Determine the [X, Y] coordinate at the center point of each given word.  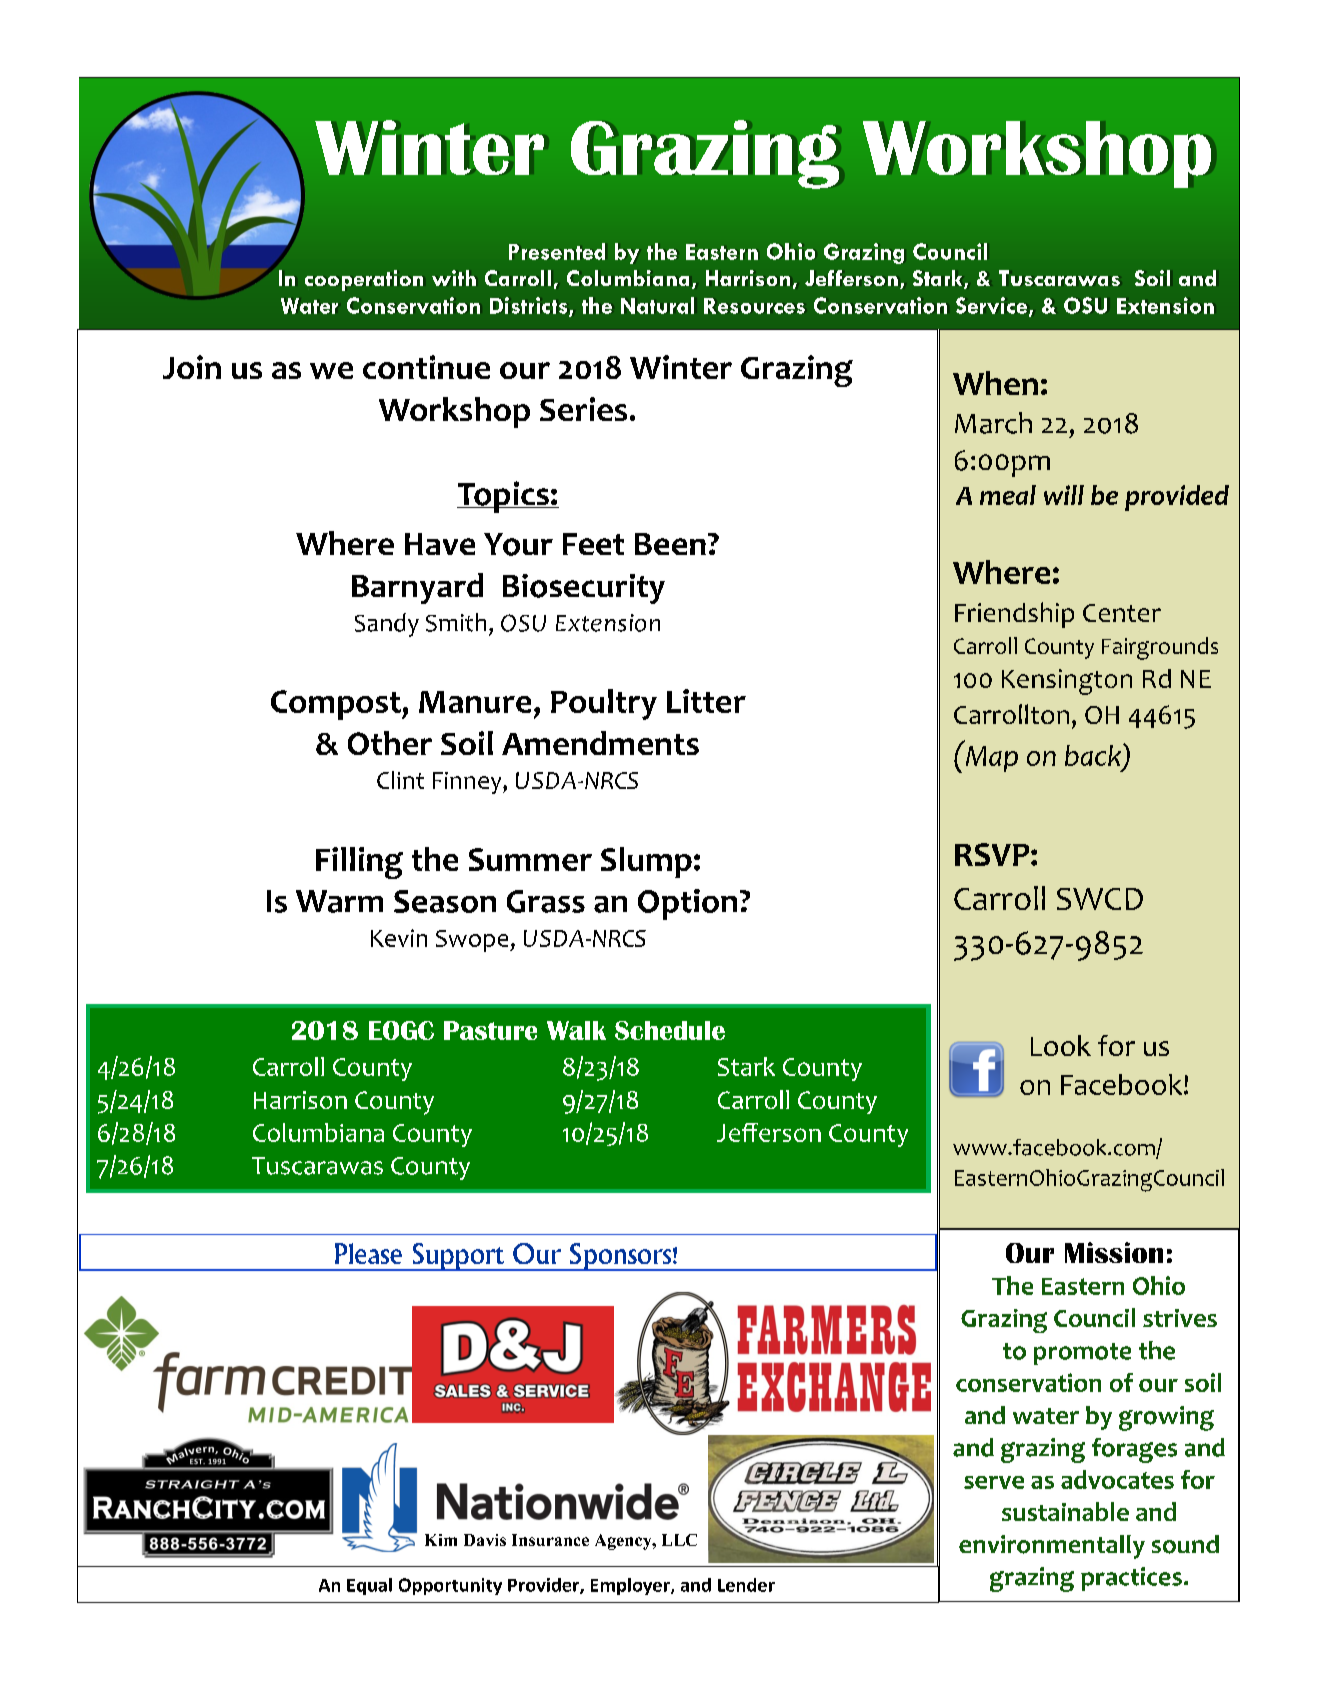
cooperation [364, 280]
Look [1061, 1045]
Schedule [670, 1030]
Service [993, 306]
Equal [369, 1586]
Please [368, 1253]
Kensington [1067, 682]
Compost [337, 705]
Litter [706, 701]
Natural [657, 305]
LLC [679, 1540]
